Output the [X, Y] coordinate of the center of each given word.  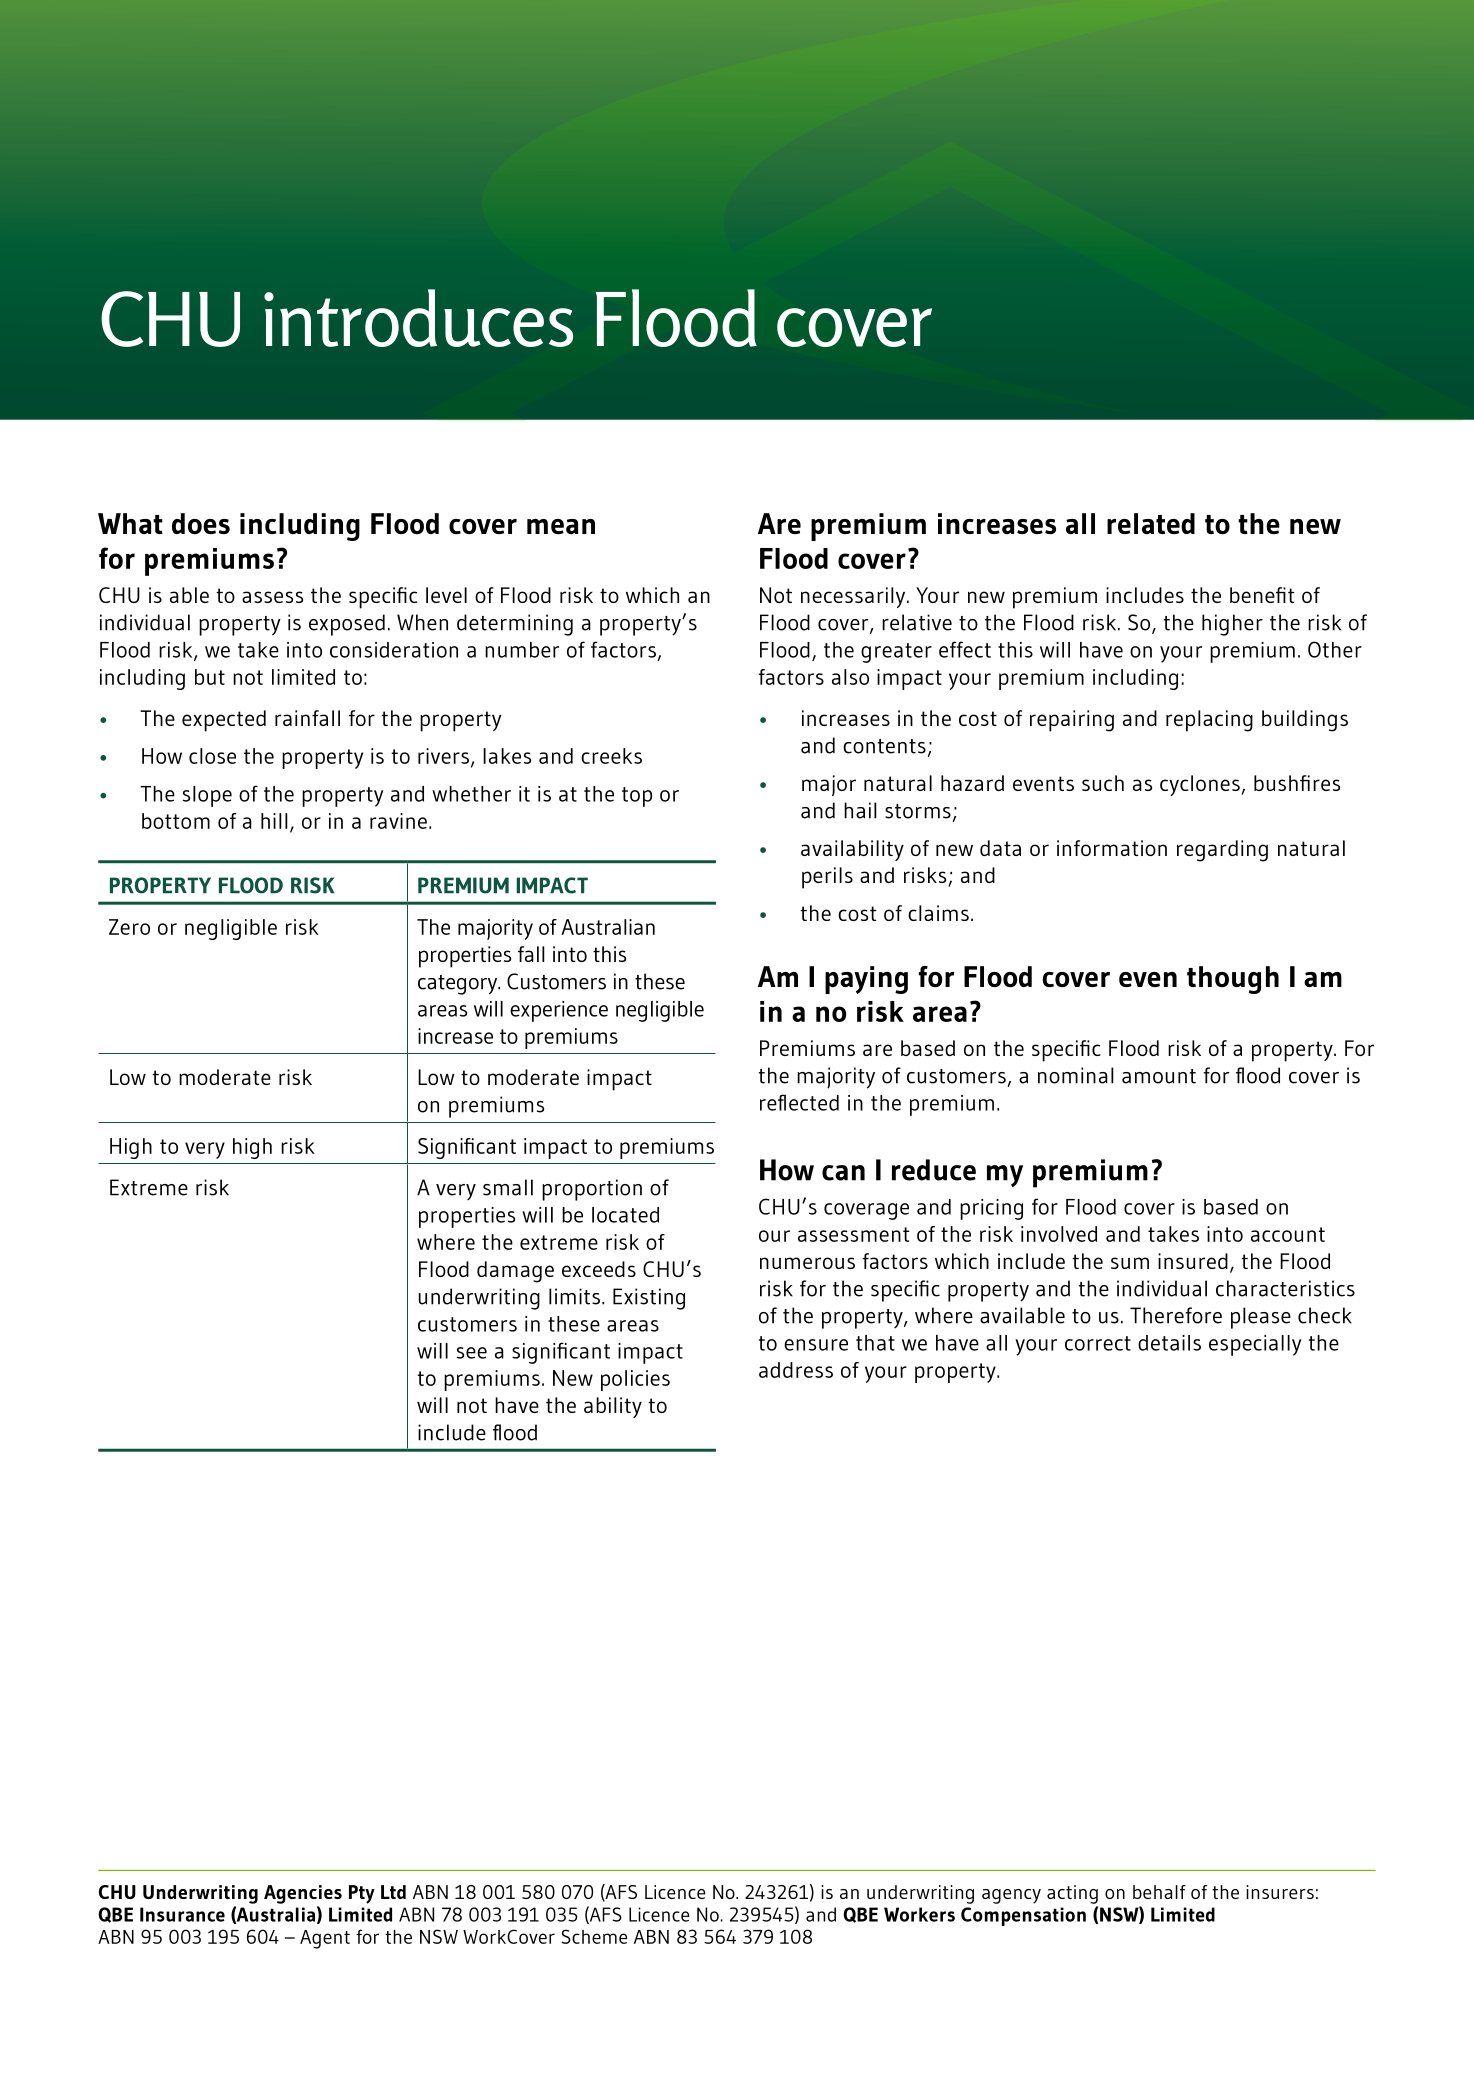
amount [1159, 1076]
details [1169, 1343]
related [1151, 523]
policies [635, 1380]
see [472, 1353]
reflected [799, 1102]
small [508, 1187]
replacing [1209, 721]
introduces [418, 318]
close [212, 756]
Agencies [303, 1894]
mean [561, 526]
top [637, 797]
